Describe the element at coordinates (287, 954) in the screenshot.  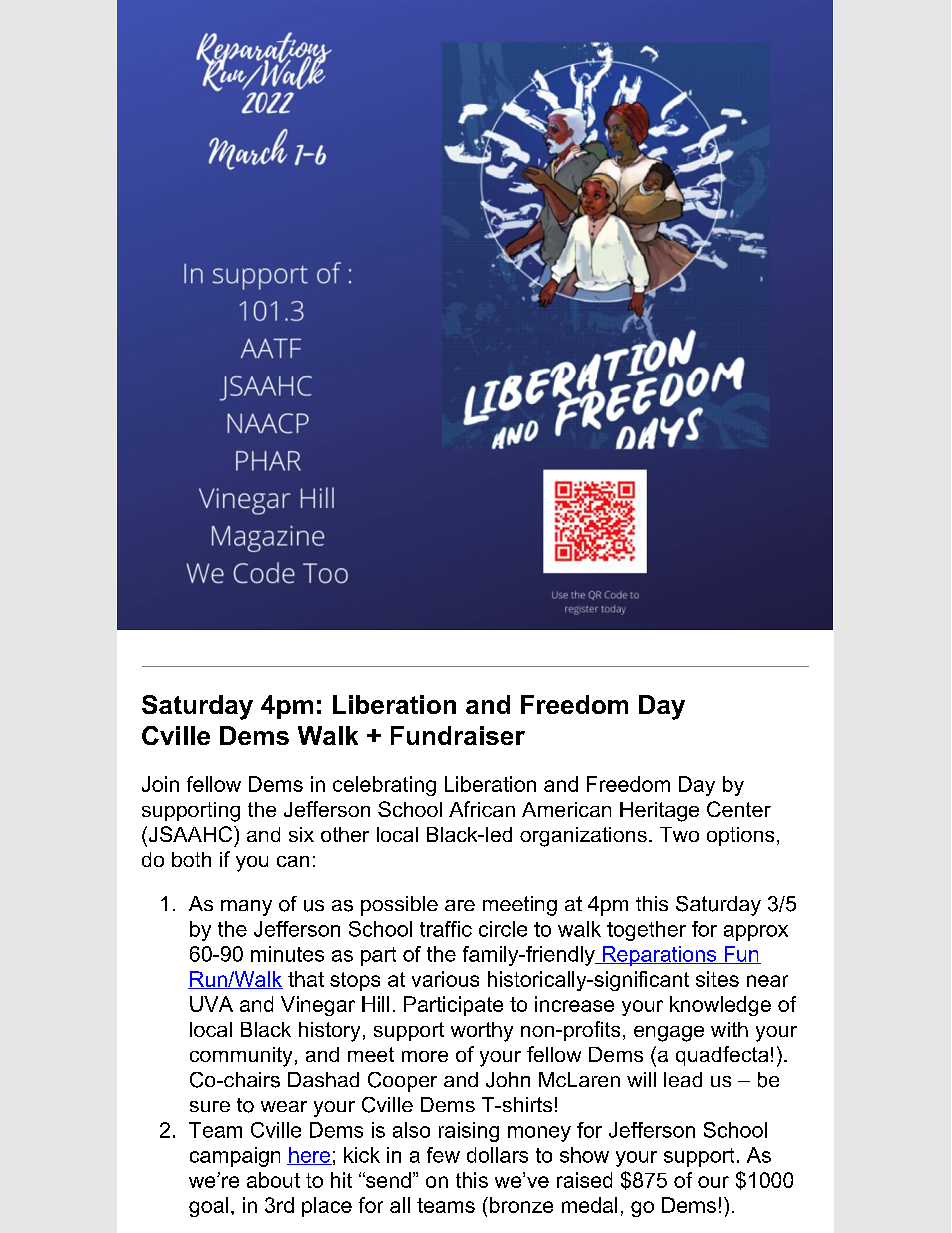
I see `minutes` at that location.
